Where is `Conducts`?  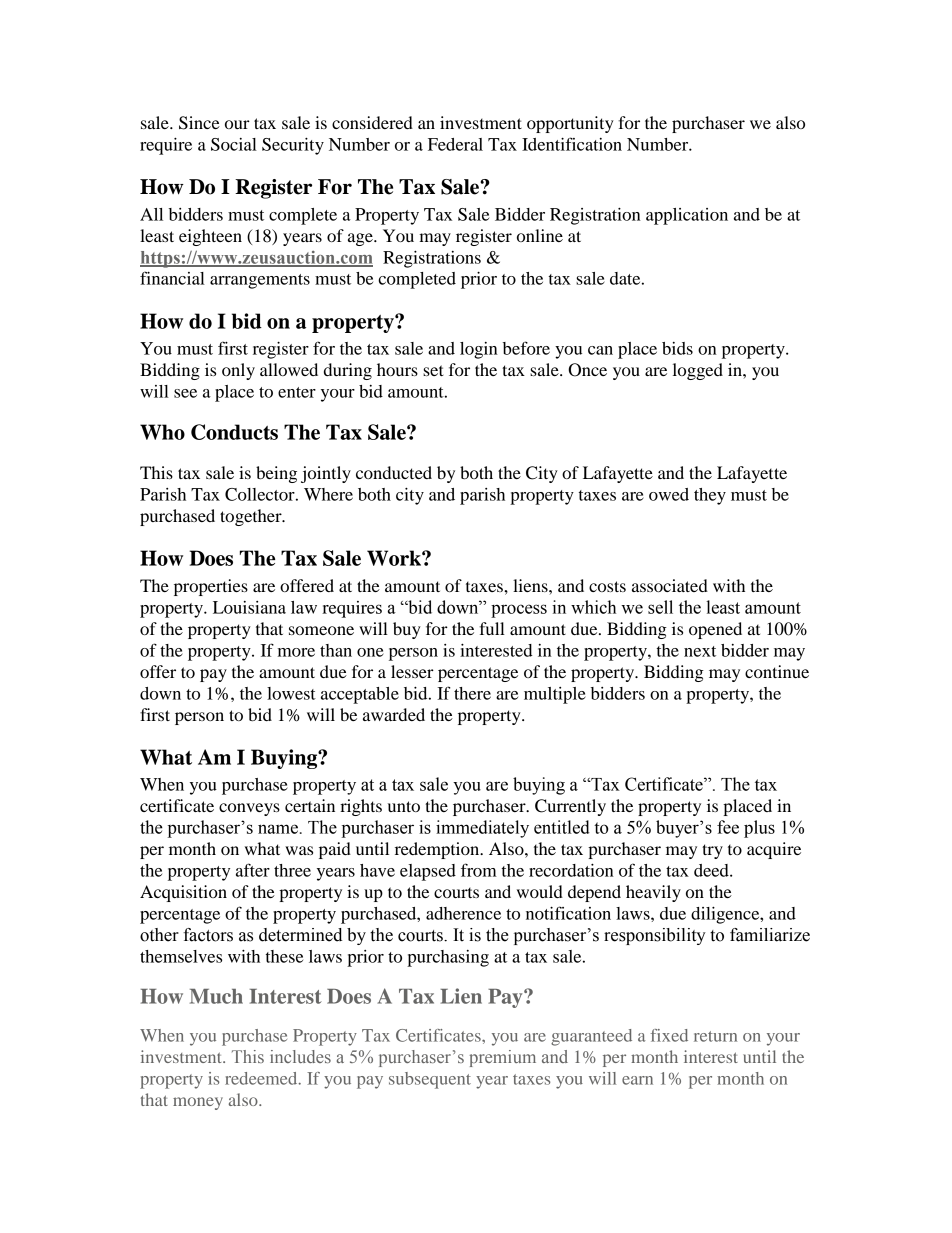
Conducts is located at coordinates (234, 432).
